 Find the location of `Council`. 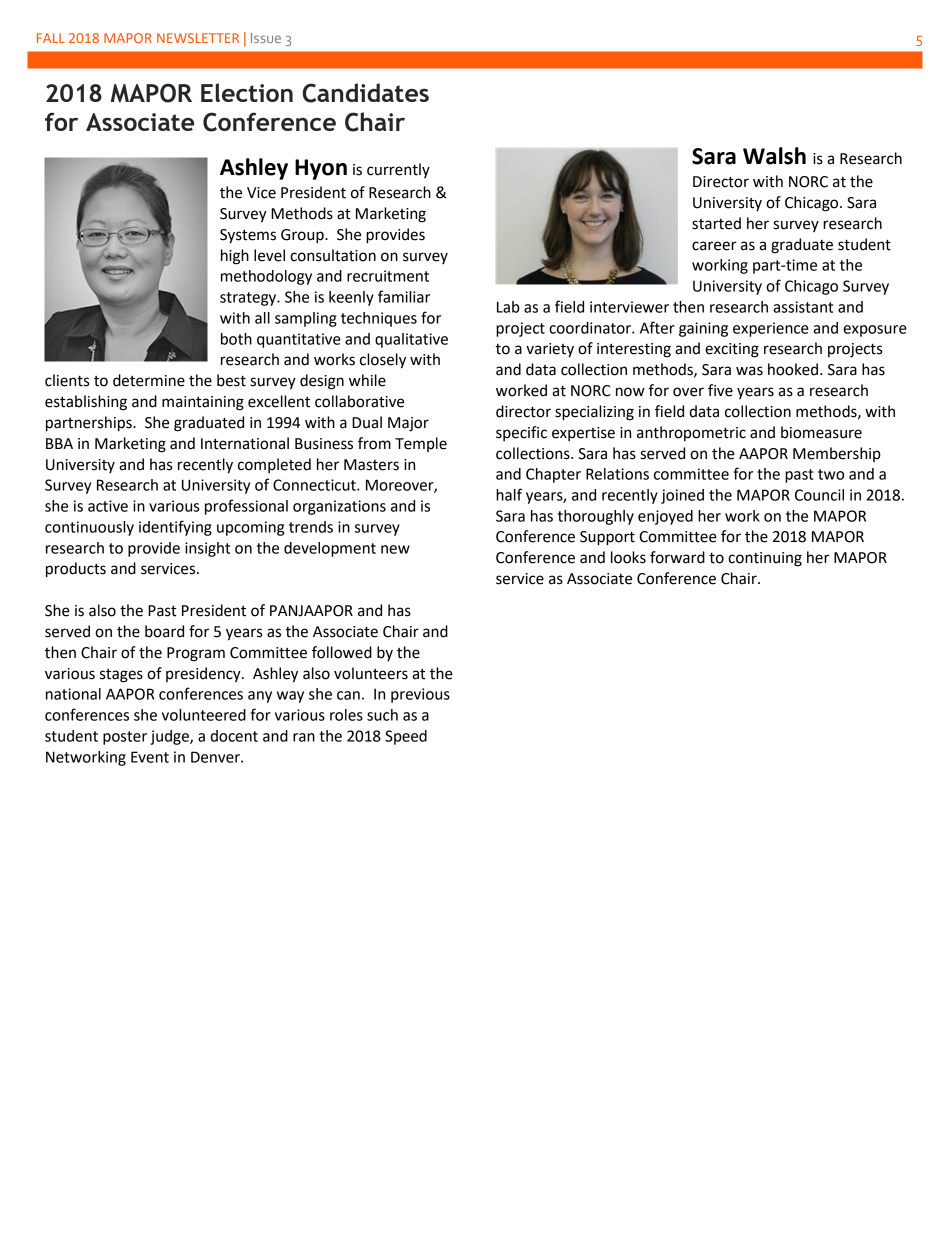

Council is located at coordinates (819, 495).
